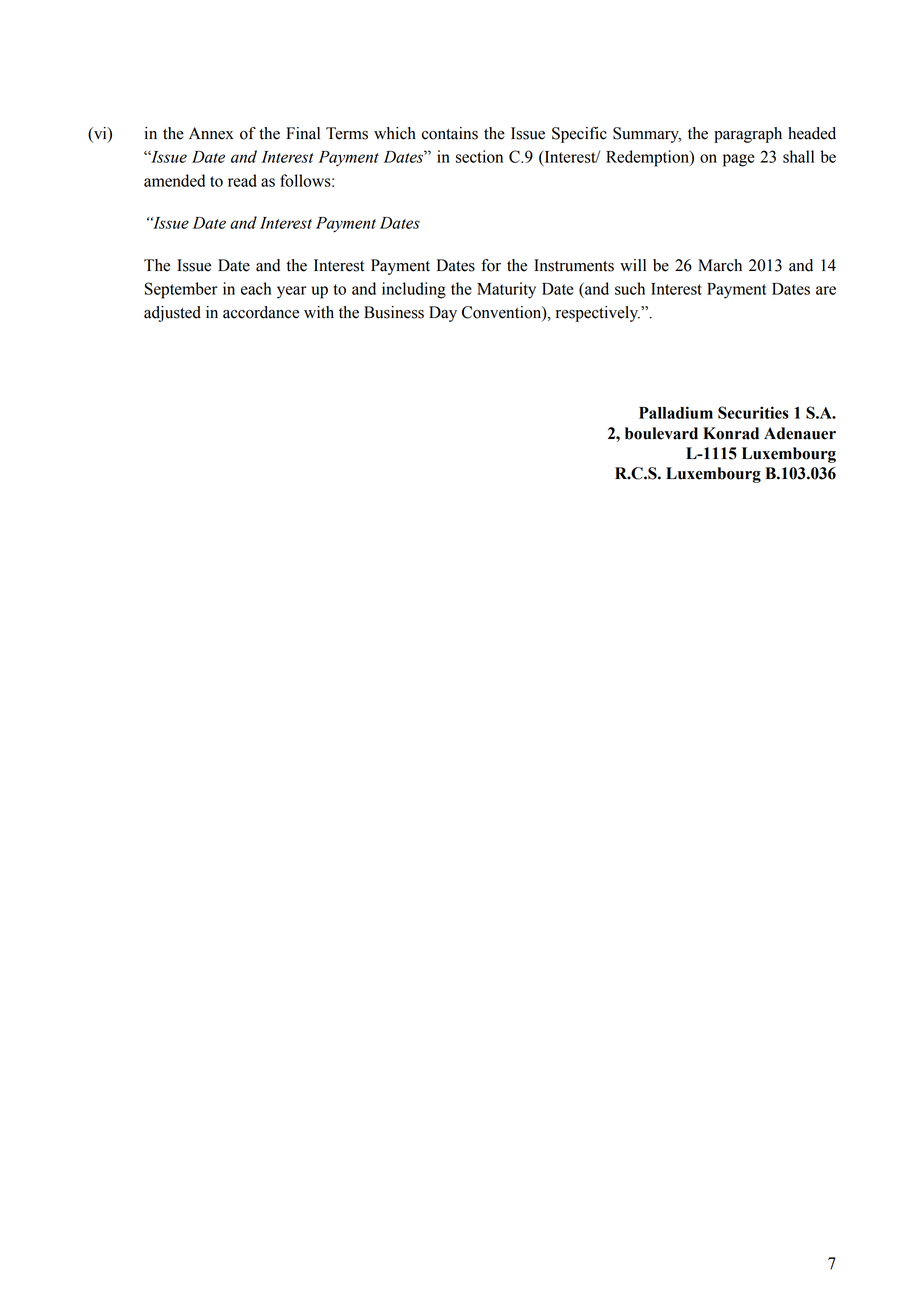 Image resolution: width=924 pixels, height=1308 pixels. Describe the element at coordinates (443, 314) in the screenshot. I see `Day` at that location.
